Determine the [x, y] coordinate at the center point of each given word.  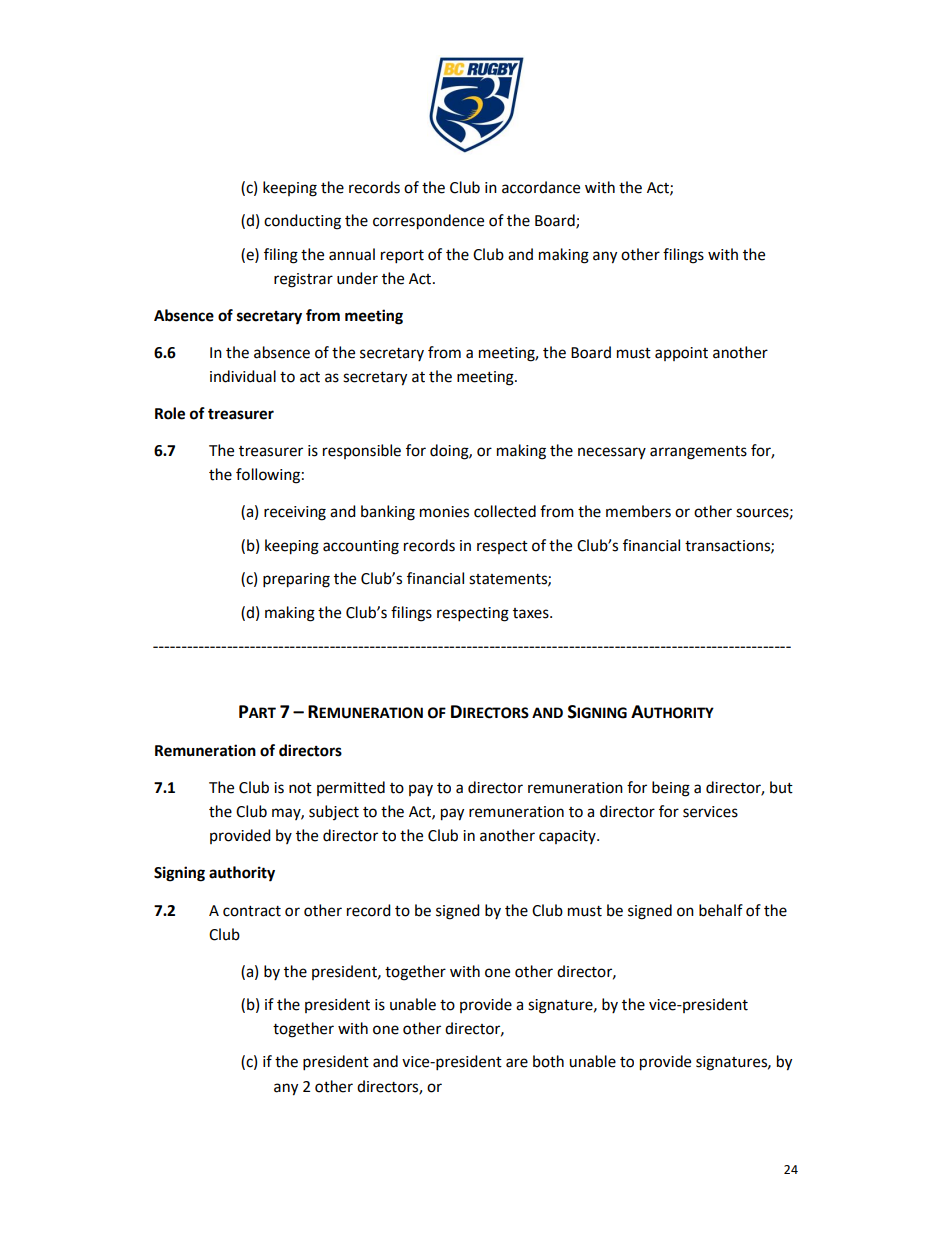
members [638, 511]
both [548, 1061]
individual [243, 376]
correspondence [428, 222]
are [517, 1063]
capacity [568, 837]
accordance [541, 187]
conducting [302, 222]
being [671, 789]
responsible [362, 451]
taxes [532, 613]
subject [334, 812]
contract [252, 911]
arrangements [698, 453]
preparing [296, 580]
